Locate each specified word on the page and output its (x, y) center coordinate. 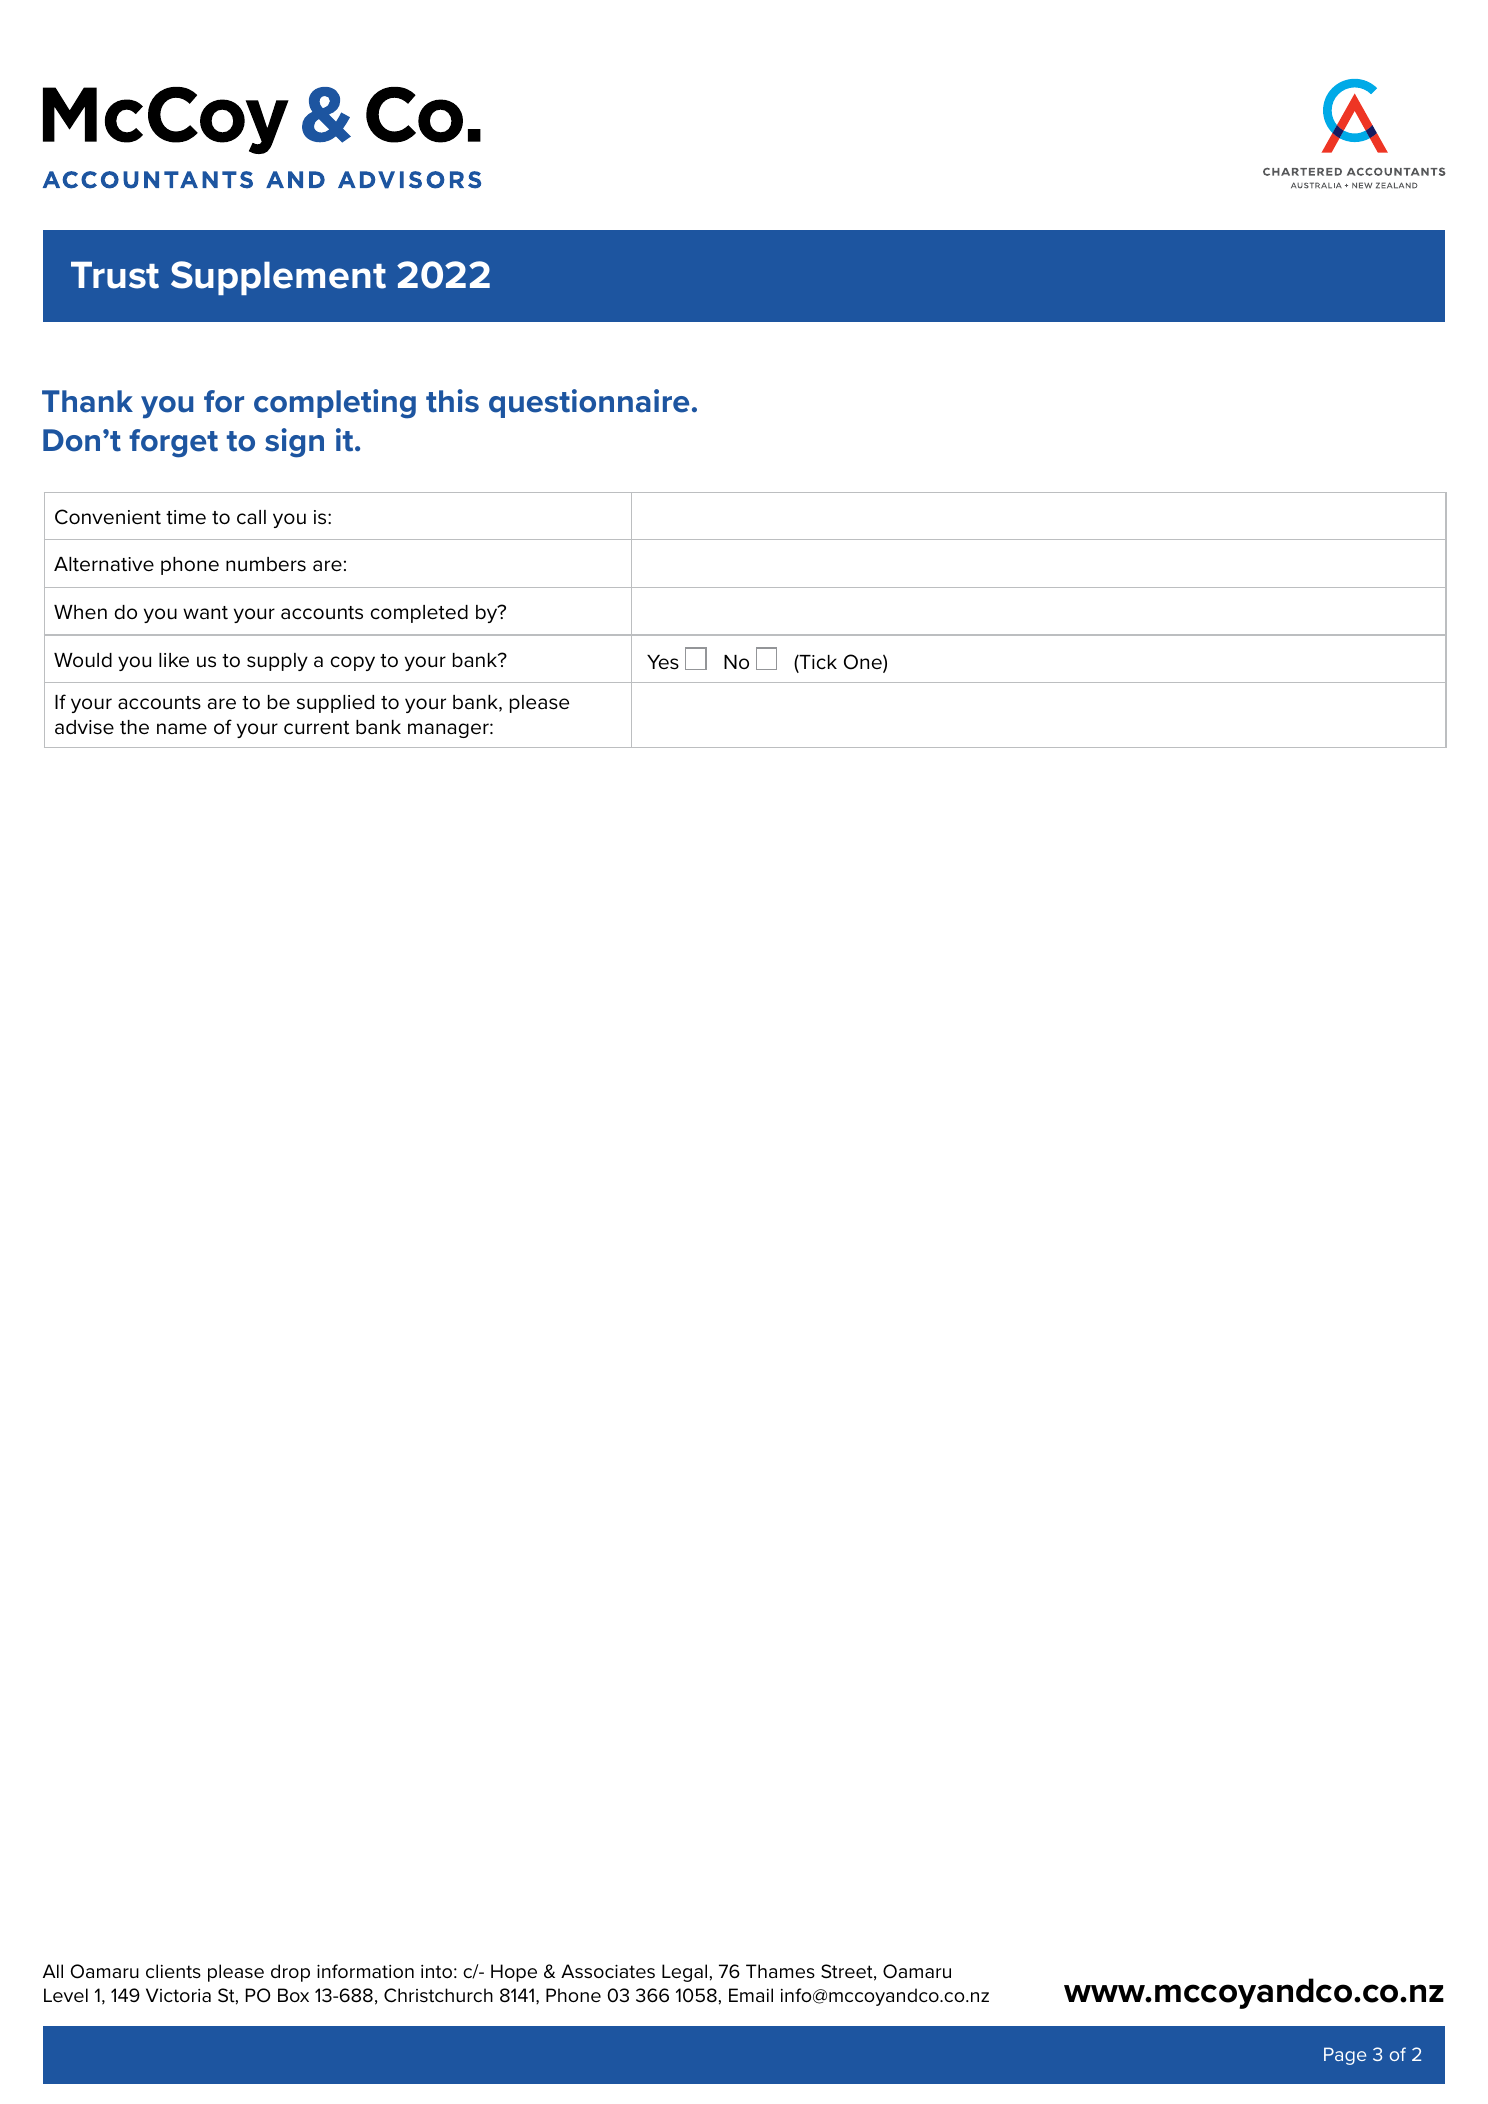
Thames (780, 1971)
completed (419, 614)
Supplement (278, 278)
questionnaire (589, 403)
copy (353, 663)
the (134, 727)
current (316, 728)
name (182, 729)
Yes (663, 662)
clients (173, 1971)
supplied (335, 704)
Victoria (178, 1995)
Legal (684, 1973)
